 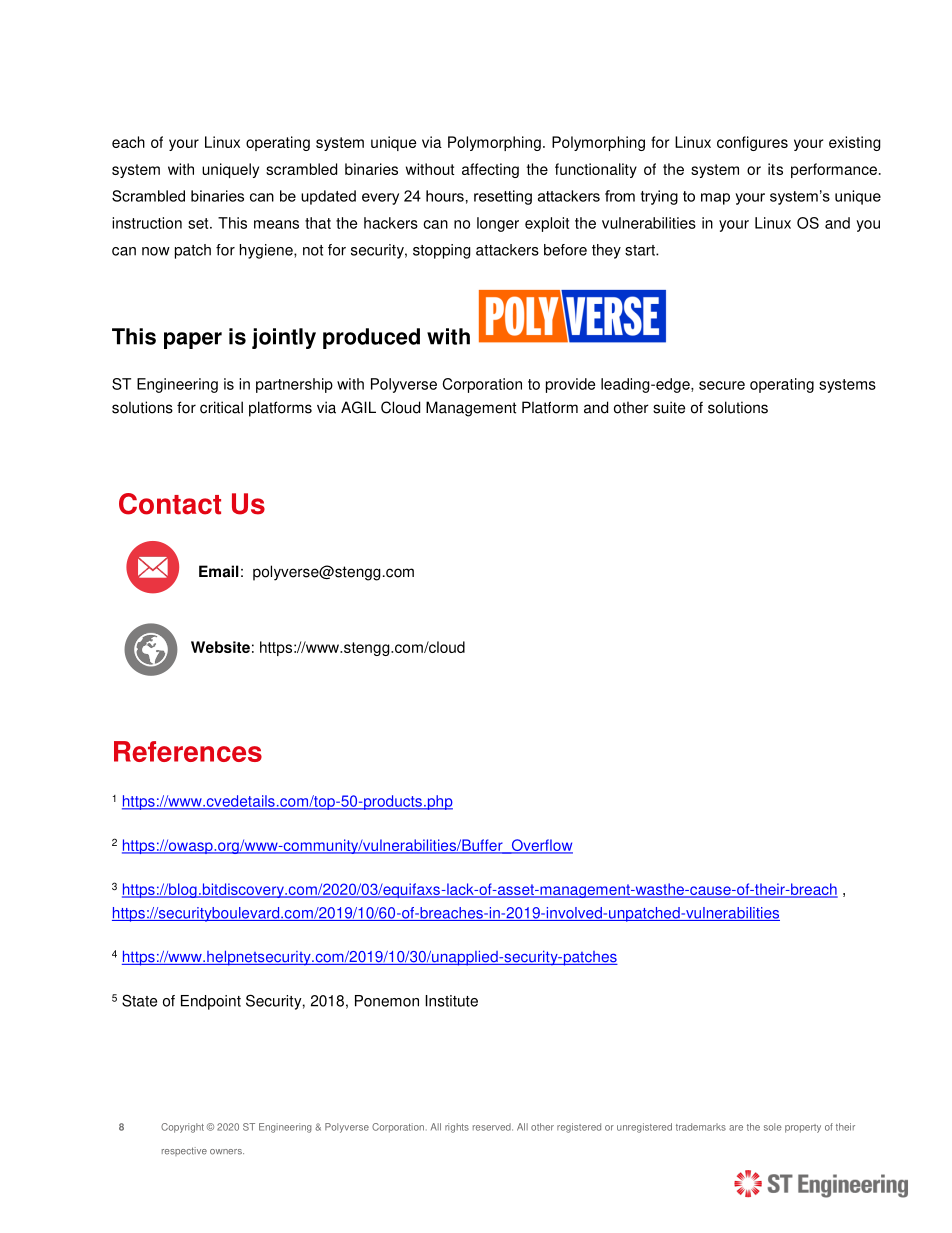 I want to click on References, so click(x=188, y=751).
